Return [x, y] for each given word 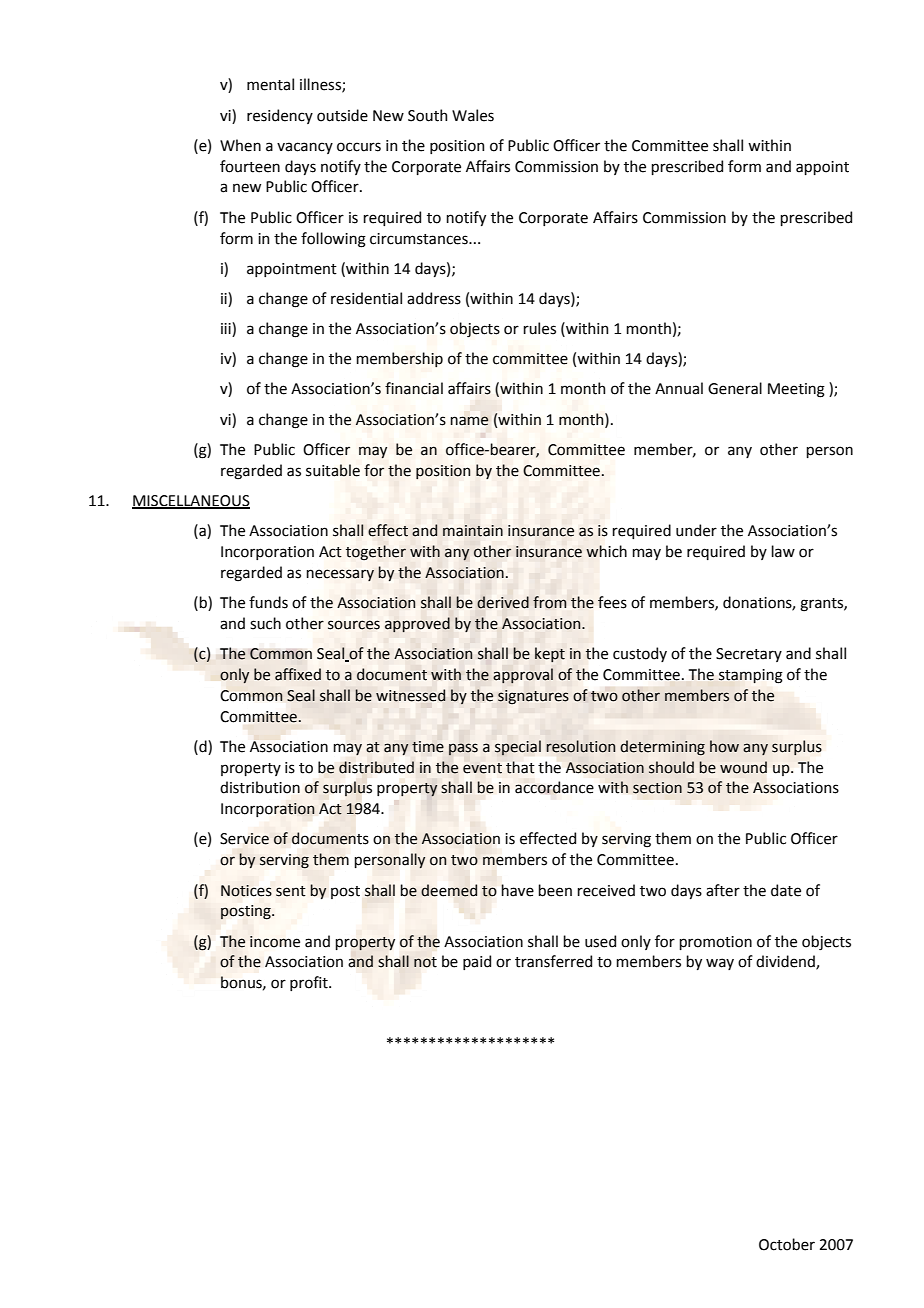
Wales [473, 115]
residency [280, 116]
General [735, 388]
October [787, 1244]
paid [477, 962]
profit [310, 983]
